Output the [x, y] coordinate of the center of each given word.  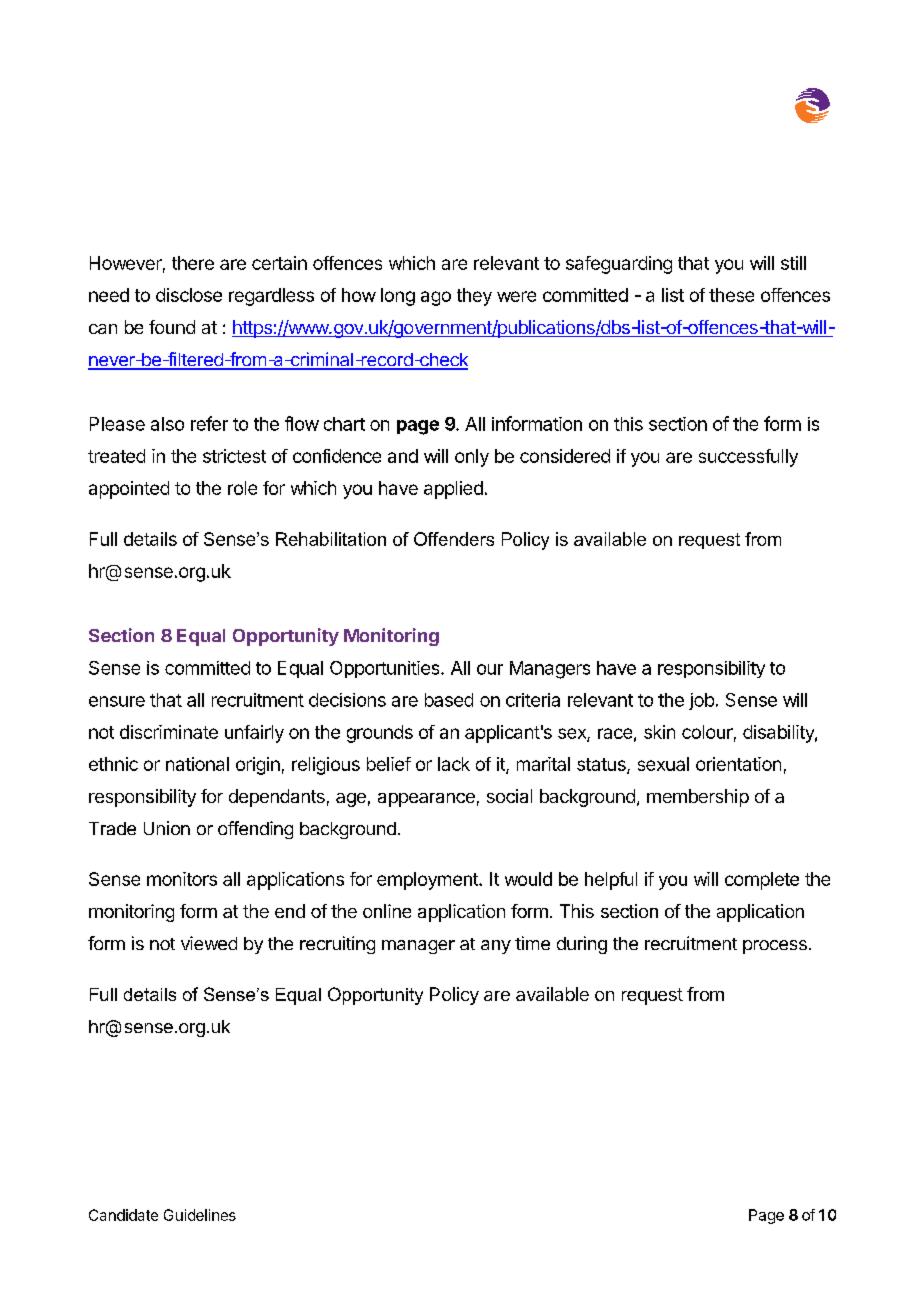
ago [436, 298]
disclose [189, 295]
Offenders [454, 539]
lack [454, 764]
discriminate [169, 732]
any [496, 947]
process [775, 947]
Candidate [123, 1215]
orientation [738, 764]
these [731, 295]
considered [565, 456]
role [242, 488]
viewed [209, 943]
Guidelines [200, 1215]
